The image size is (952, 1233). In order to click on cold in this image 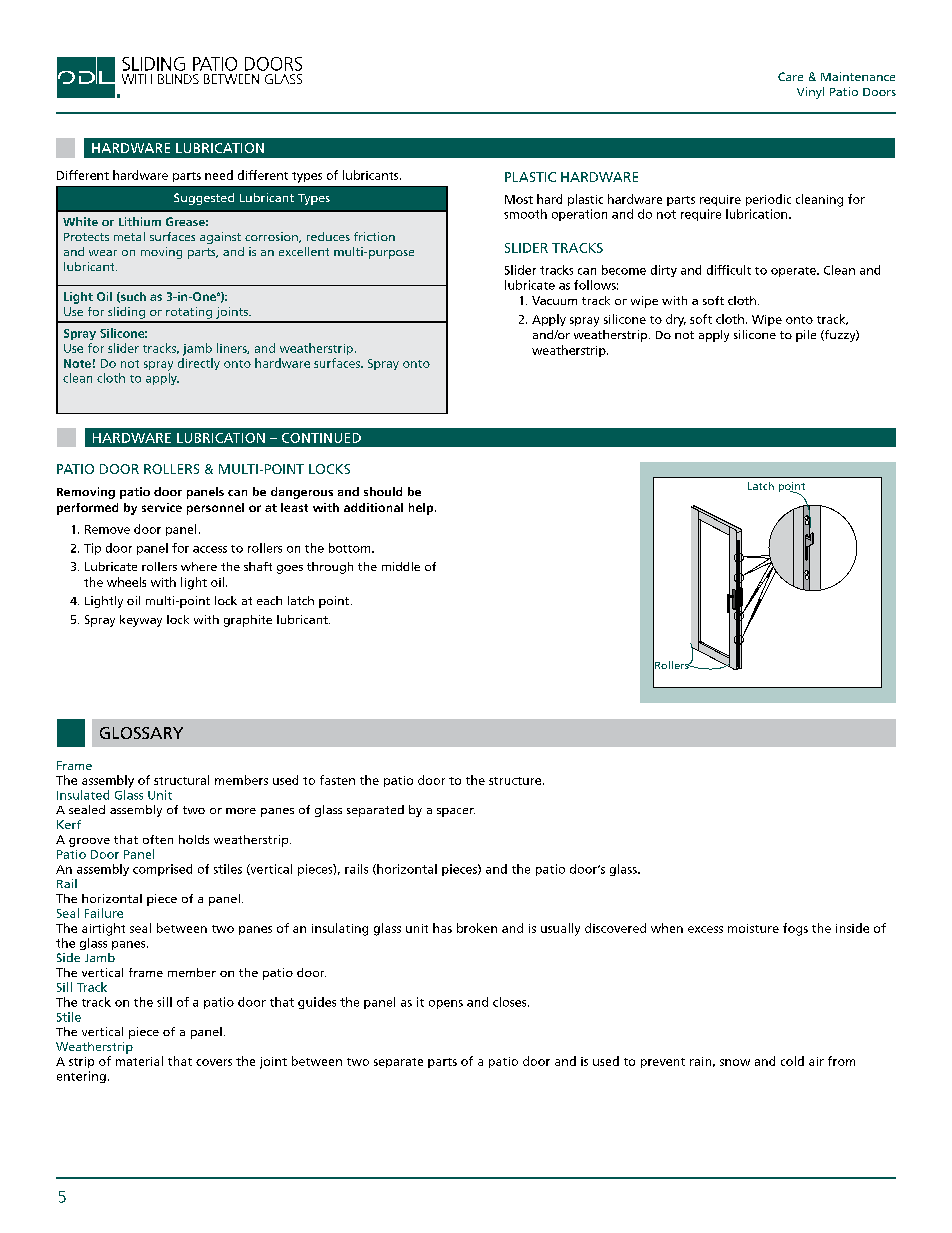, I will do `click(792, 1061)`.
